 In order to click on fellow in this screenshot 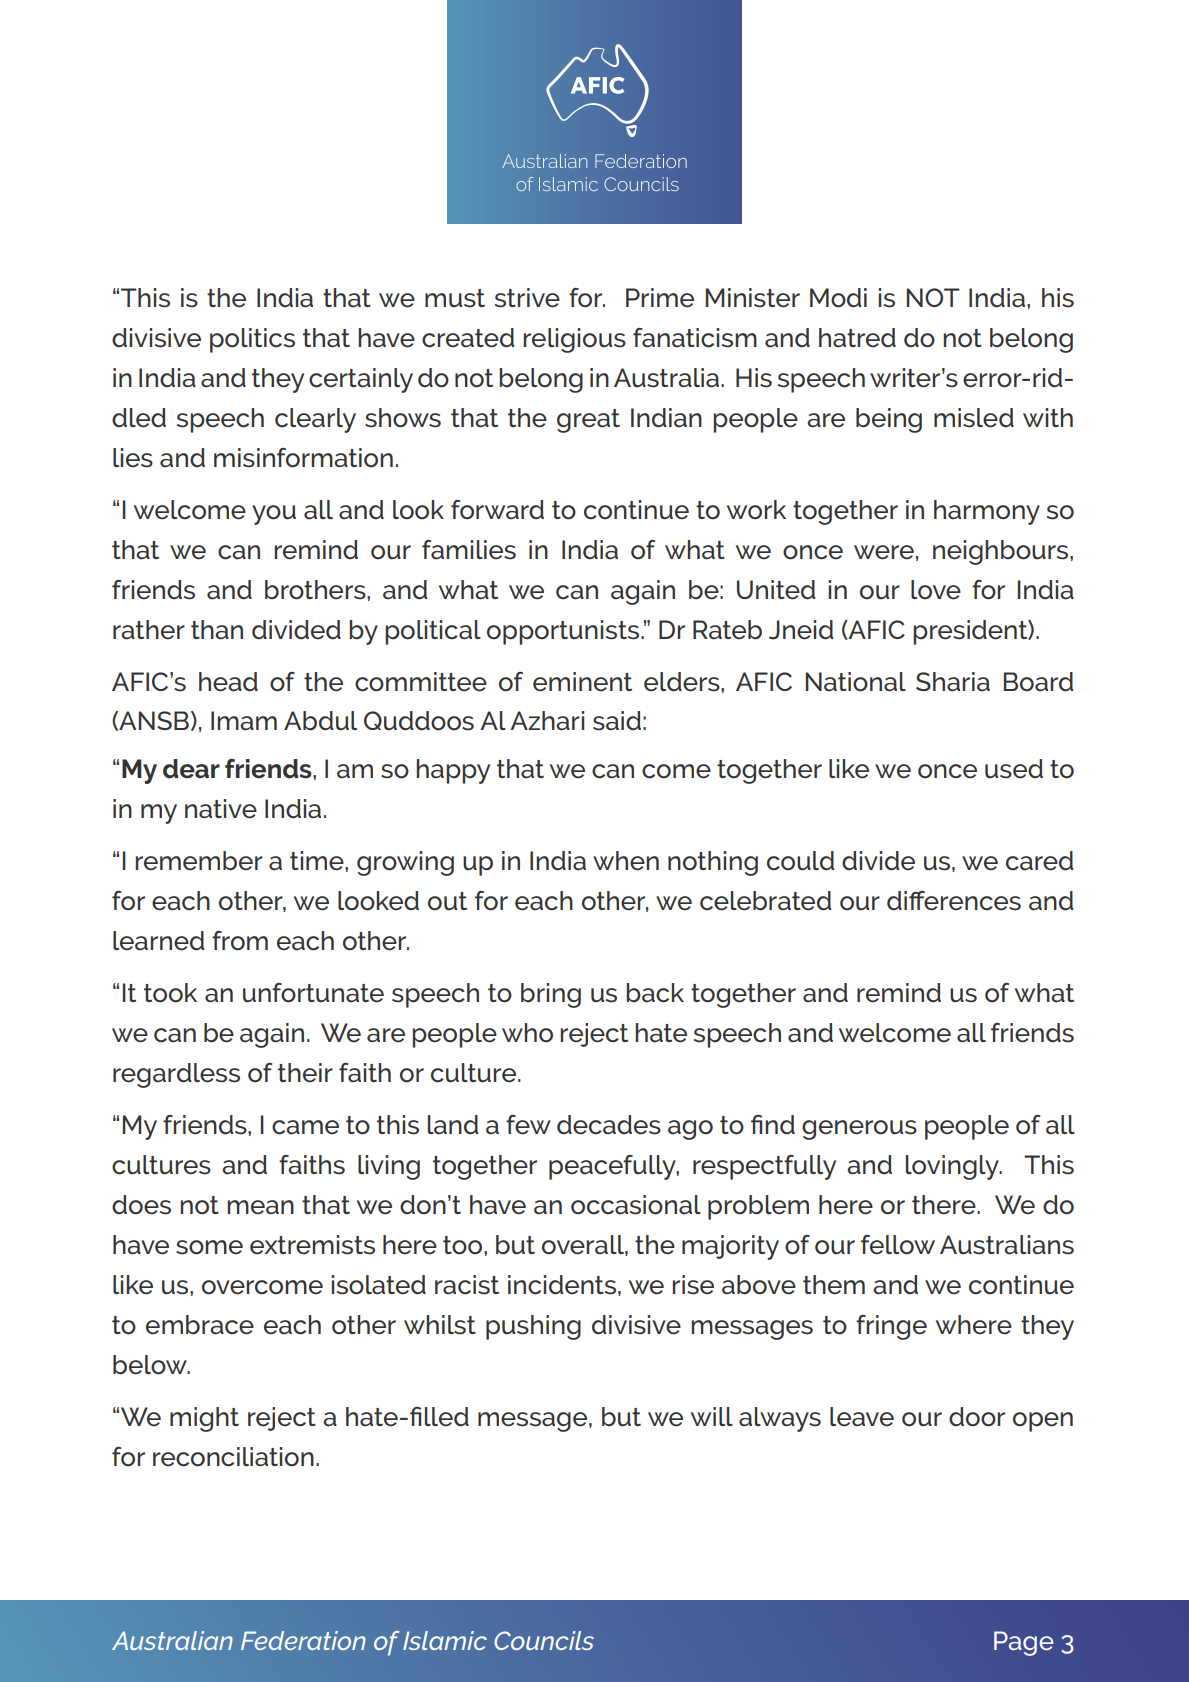, I will do `click(898, 1245)`.
